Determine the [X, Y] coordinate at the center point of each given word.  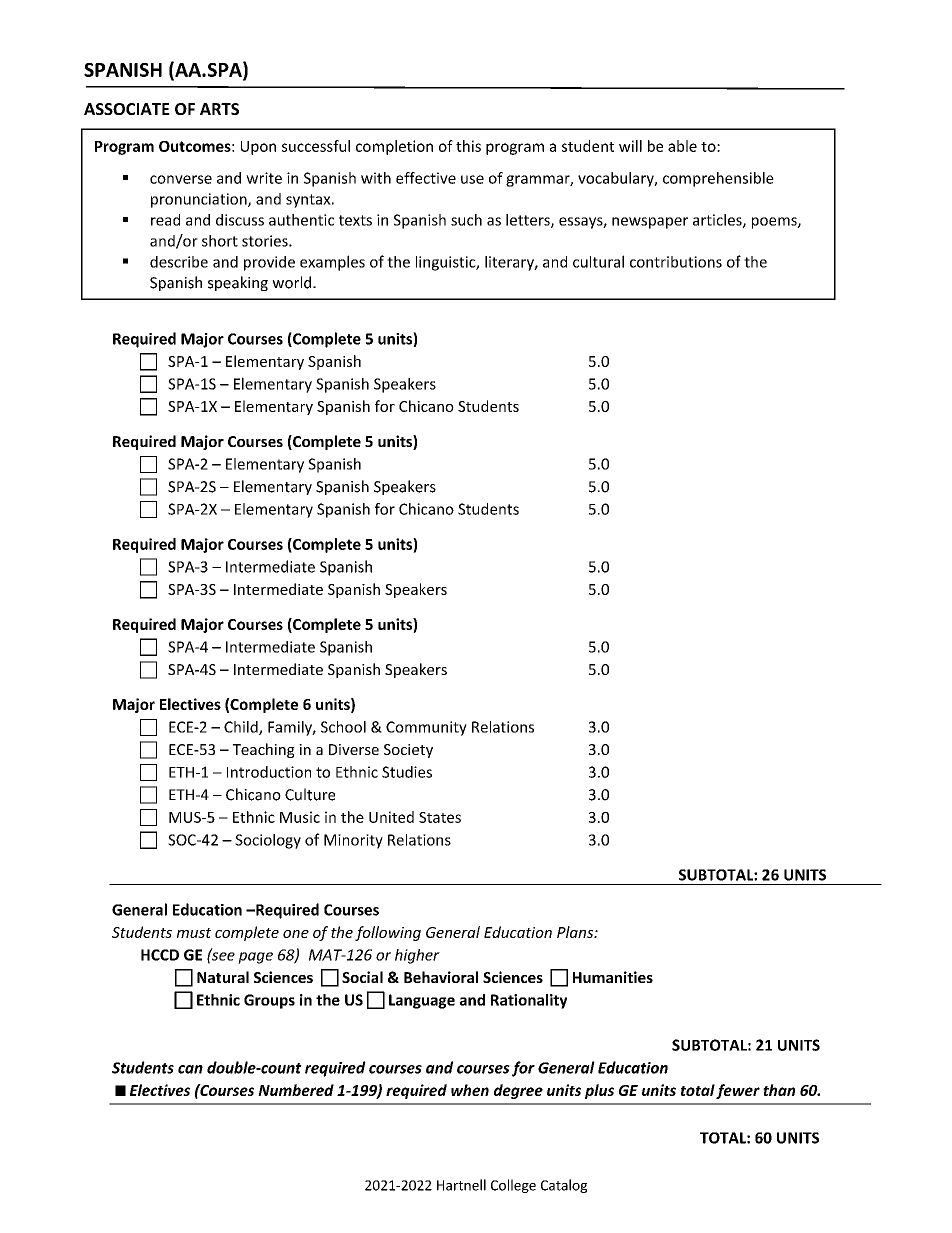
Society [408, 751]
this [468, 146]
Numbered [296, 1090]
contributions [676, 262]
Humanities [613, 977]
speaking [238, 283]
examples [332, 263]
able [682, 146]
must [194, 933]
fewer [738, 1091]
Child [242, 728]
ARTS [219, 109]
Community [426, 728]
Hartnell [461, 1185]
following [388, 933]
